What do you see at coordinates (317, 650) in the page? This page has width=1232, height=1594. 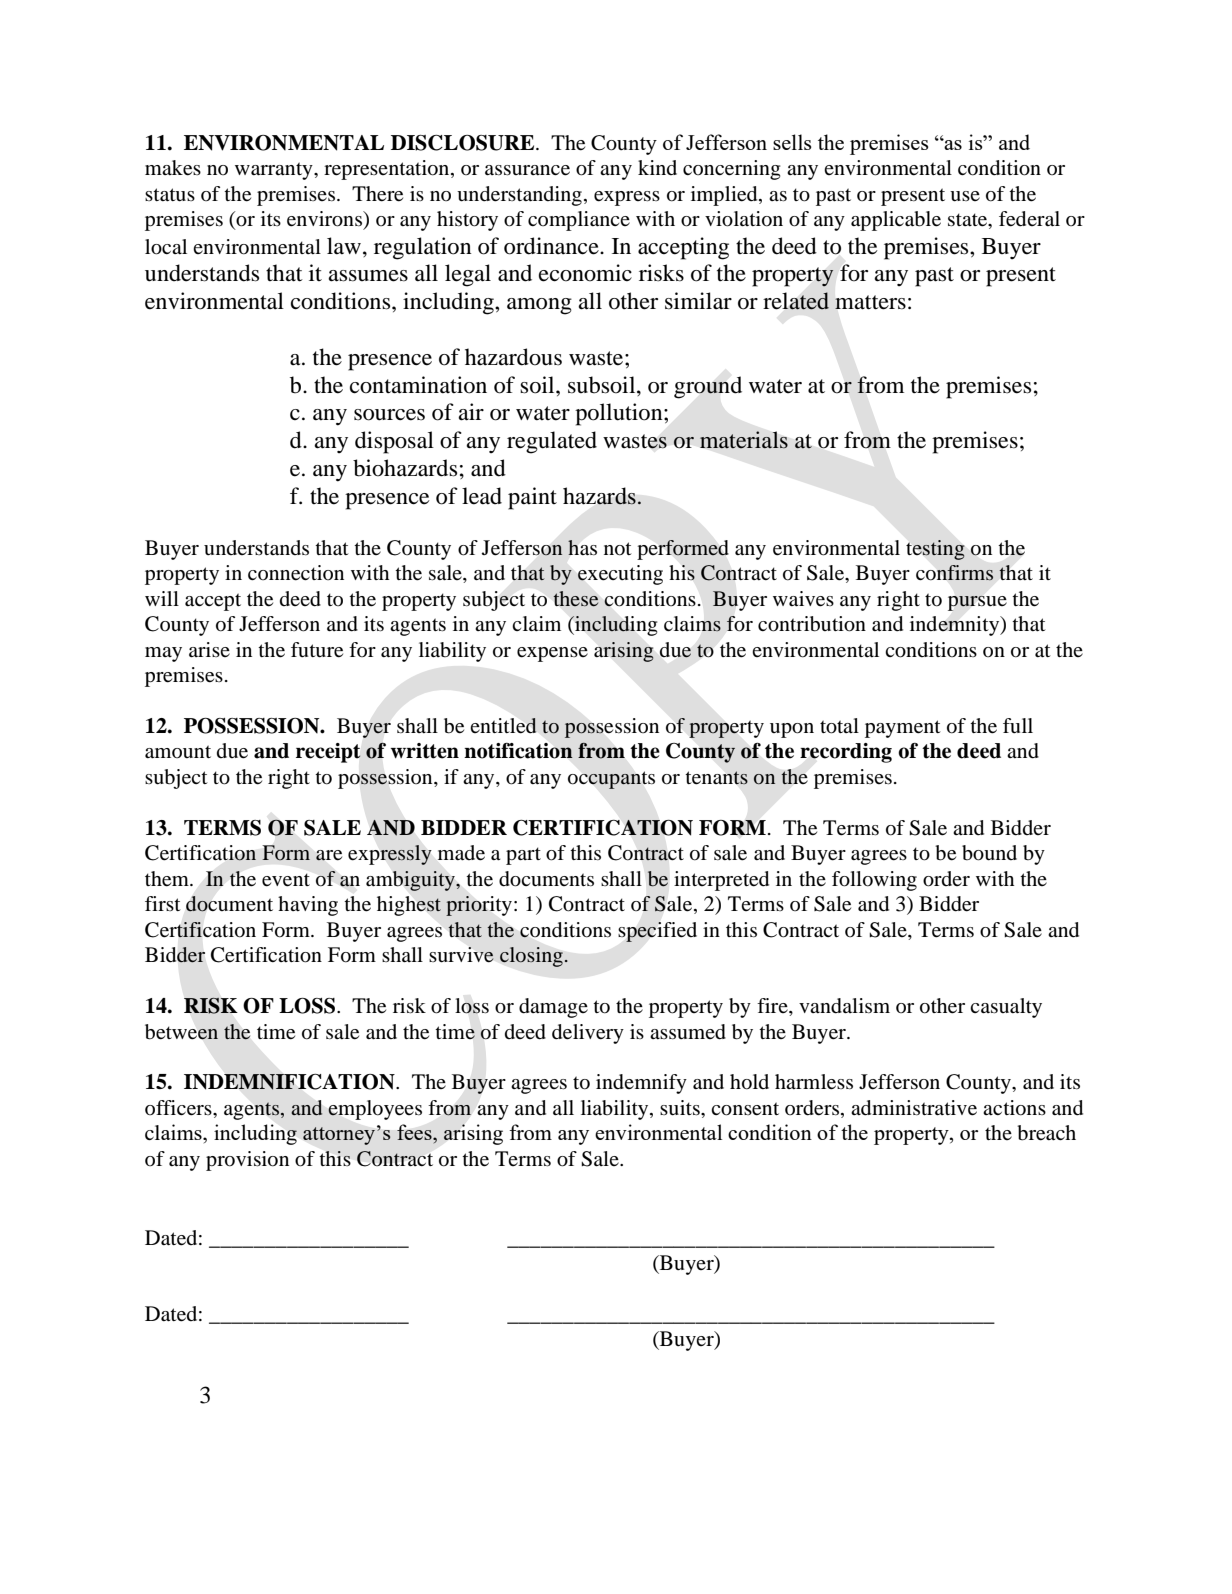 I see `future` at bounding box center [317, 650].
